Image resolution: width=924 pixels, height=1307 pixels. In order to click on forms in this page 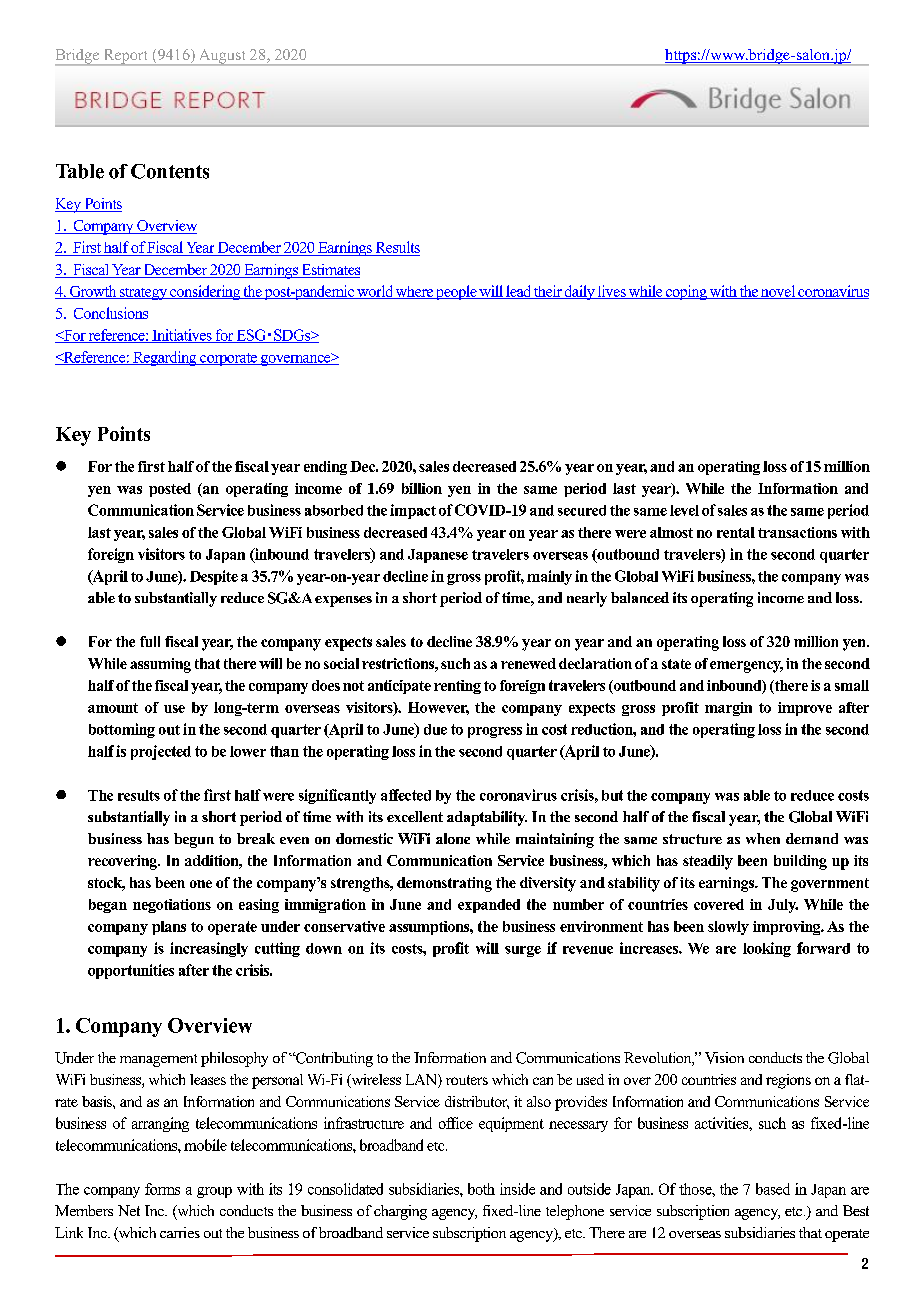, I will do `click(162, 1189)`.
